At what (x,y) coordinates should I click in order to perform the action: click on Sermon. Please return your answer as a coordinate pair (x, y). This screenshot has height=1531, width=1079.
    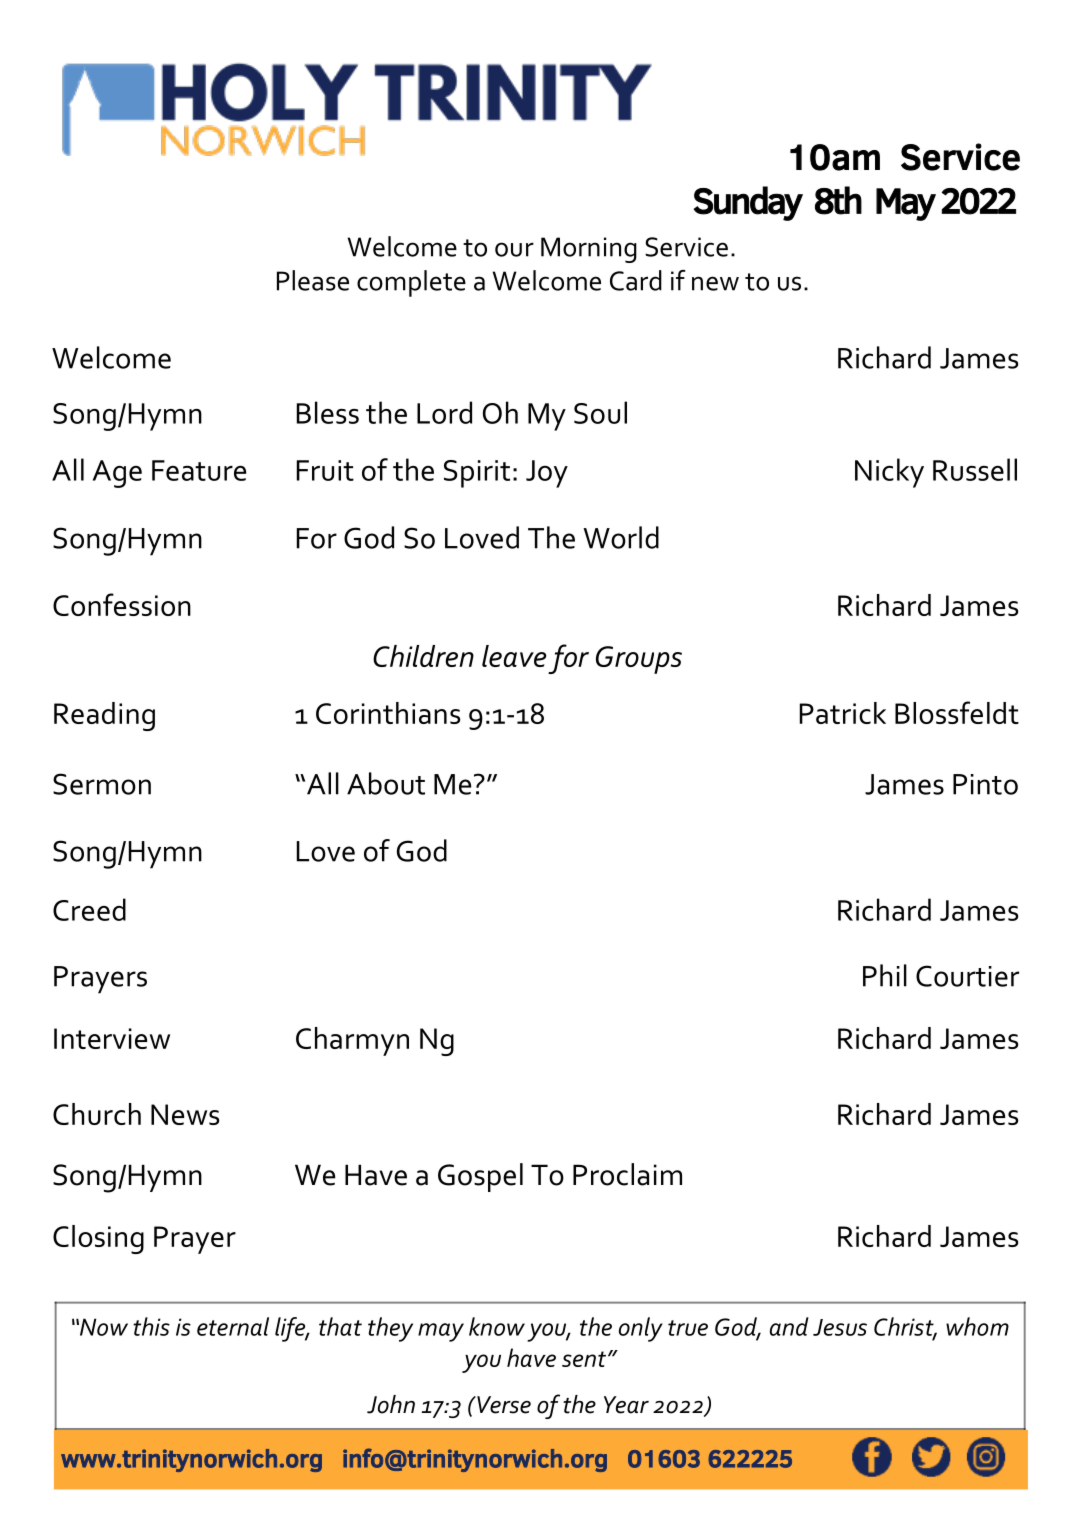
    Looking at the image, I should click on (102, 784).
